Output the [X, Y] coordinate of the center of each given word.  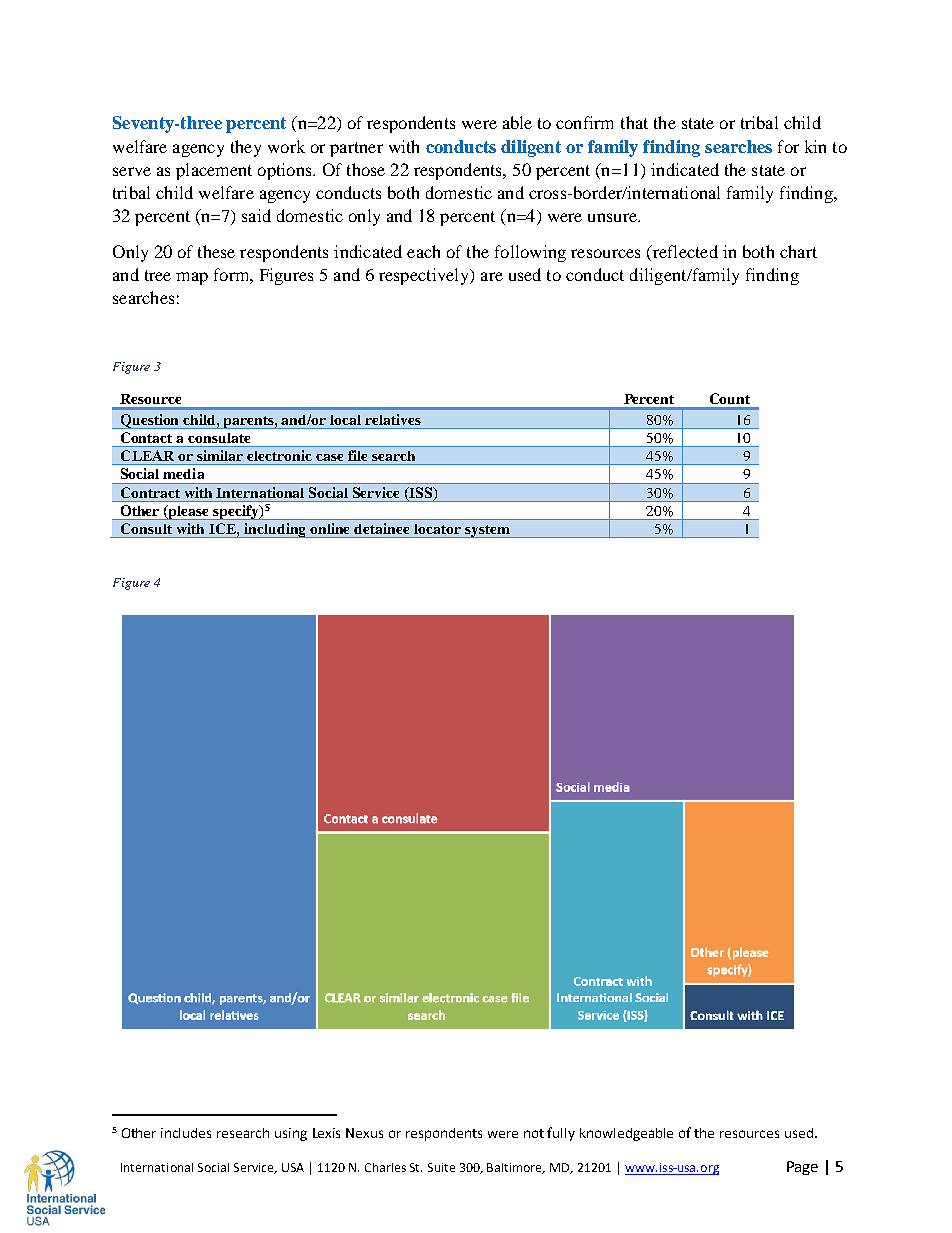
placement [214, 171]
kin [815, 146]
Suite [441, 1167]
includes [186, 1133]
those [366, 169]
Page [802, 1168]
